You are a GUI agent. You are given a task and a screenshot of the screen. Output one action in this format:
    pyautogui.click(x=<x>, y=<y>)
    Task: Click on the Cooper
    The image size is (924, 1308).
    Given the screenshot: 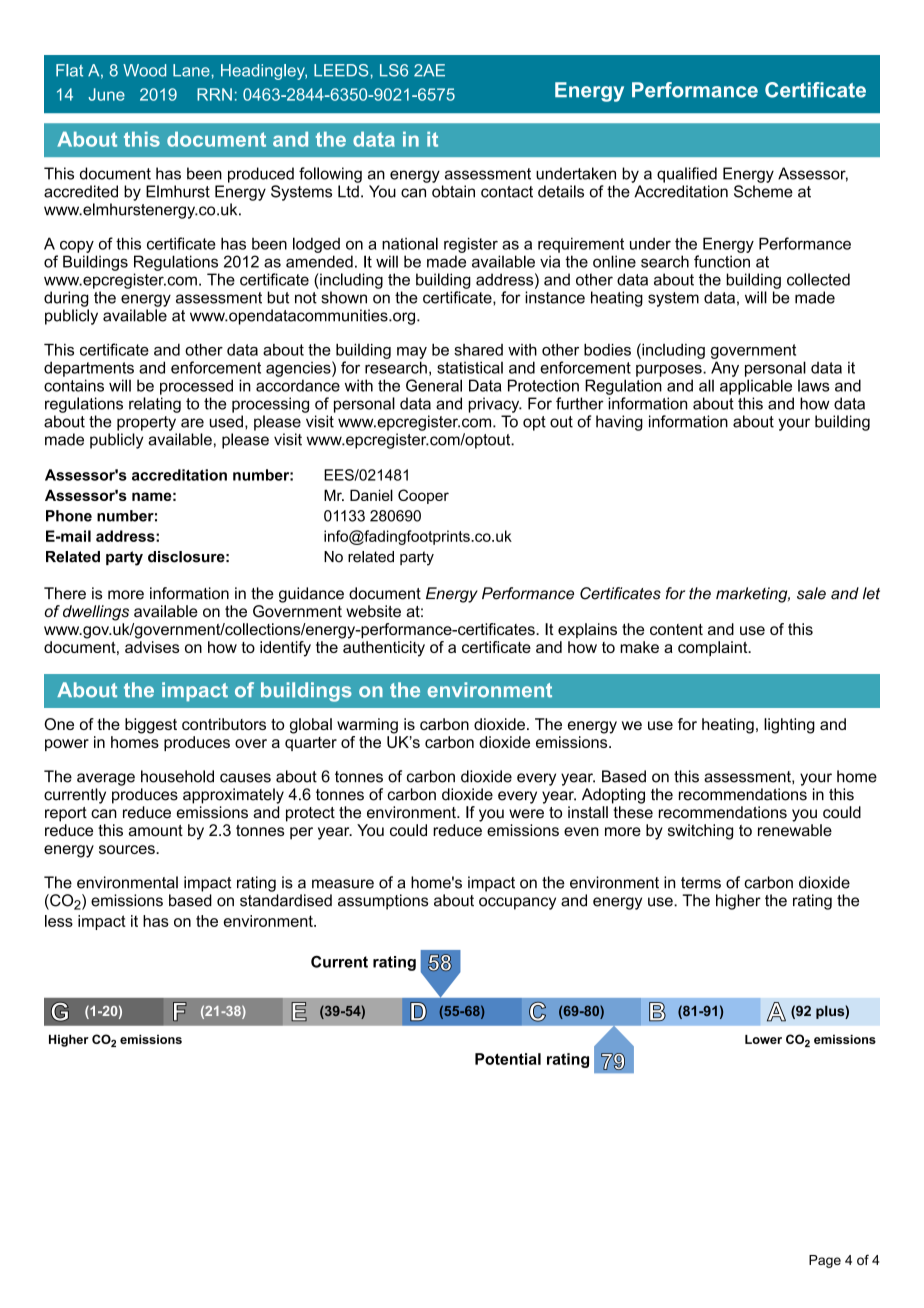 What is the action you would take?
    pyautogui.click(x=423, y=496)
